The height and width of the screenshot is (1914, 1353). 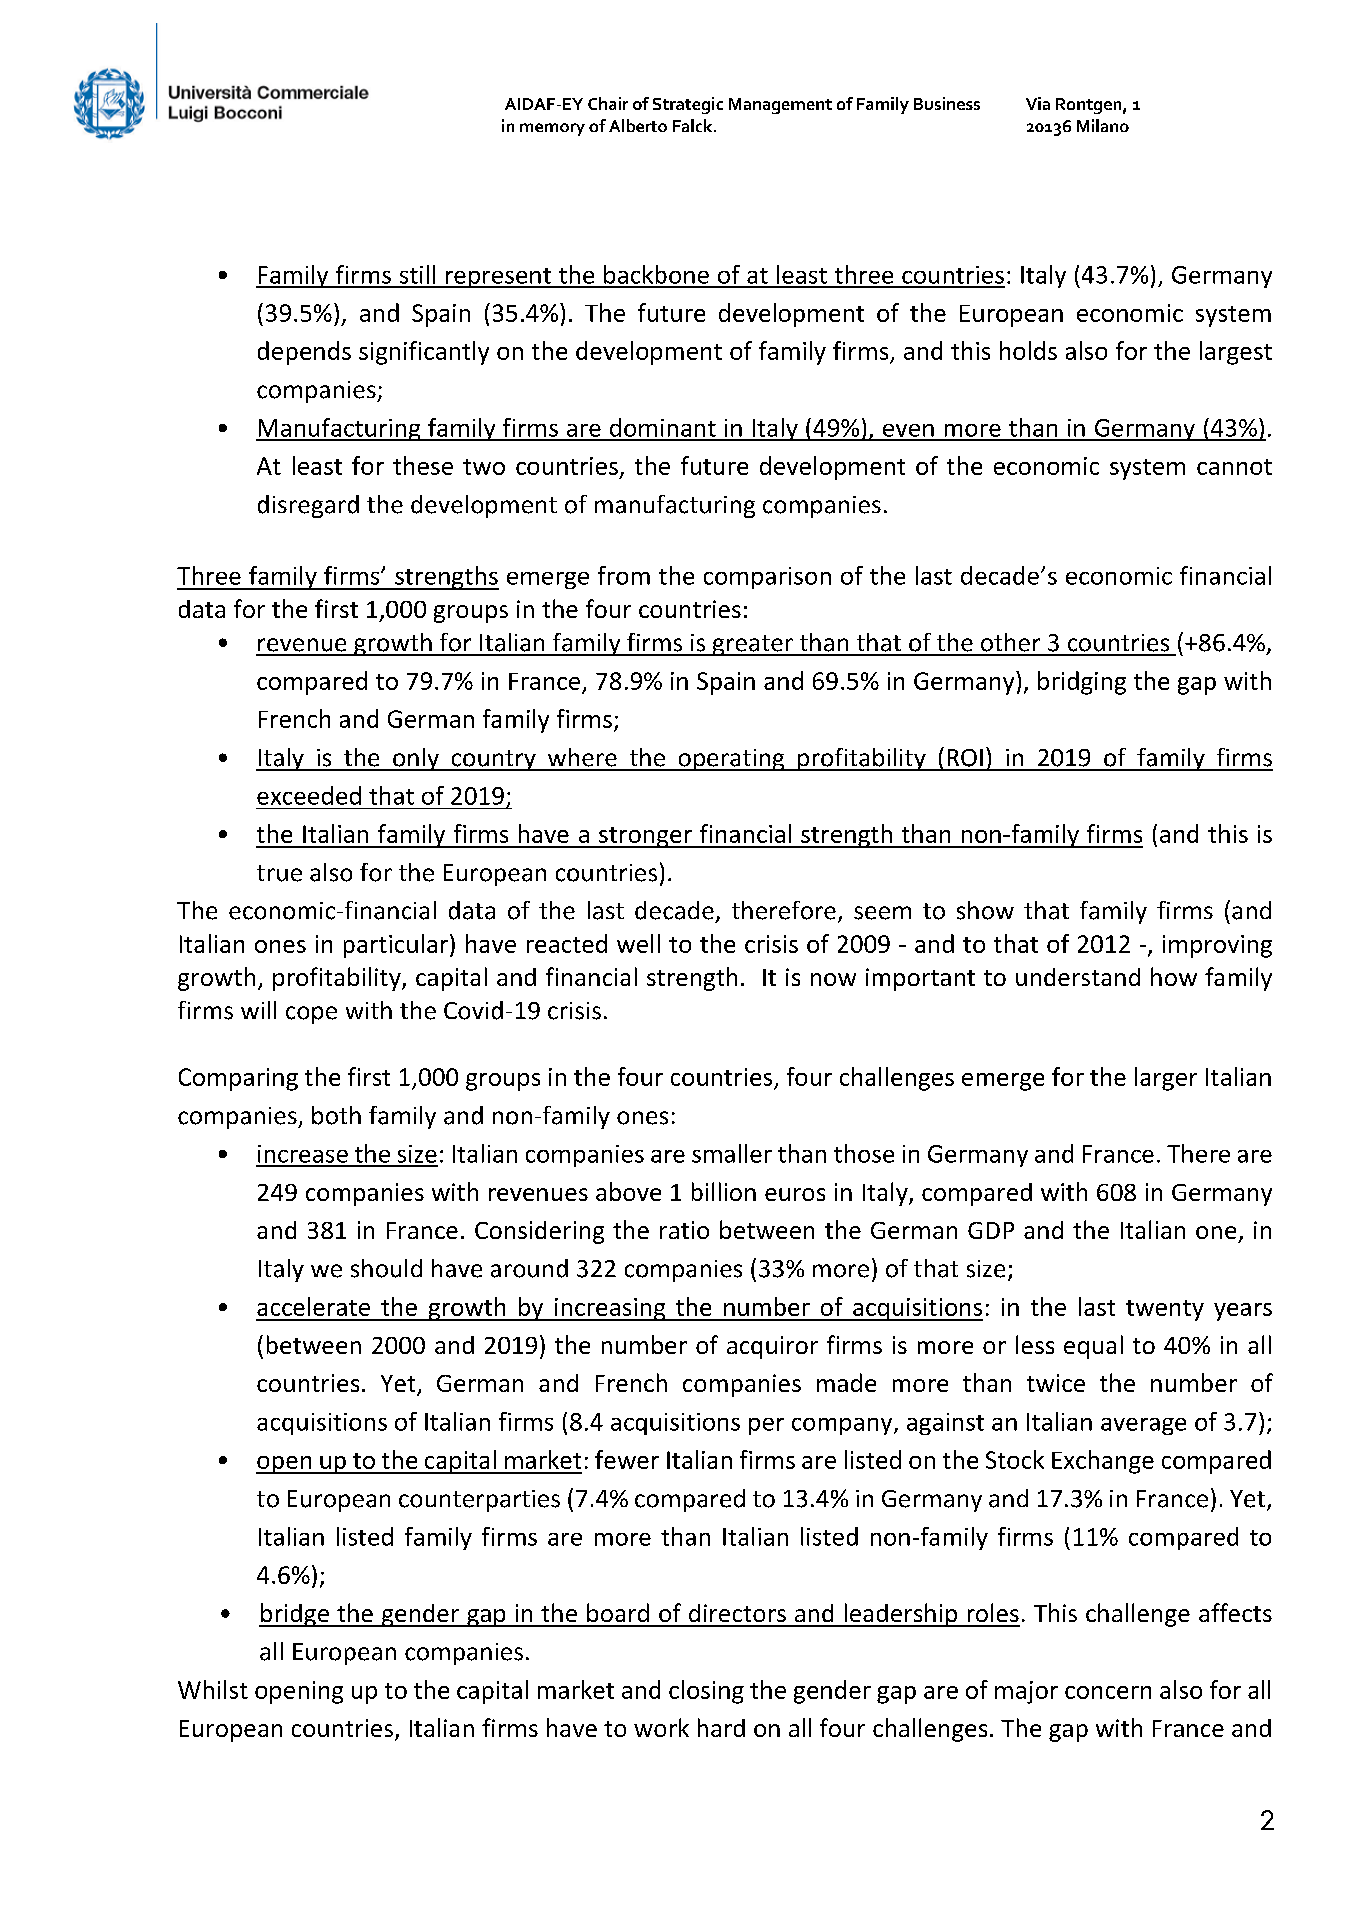 I want to click on comparison, so click(x=767, y=578).
